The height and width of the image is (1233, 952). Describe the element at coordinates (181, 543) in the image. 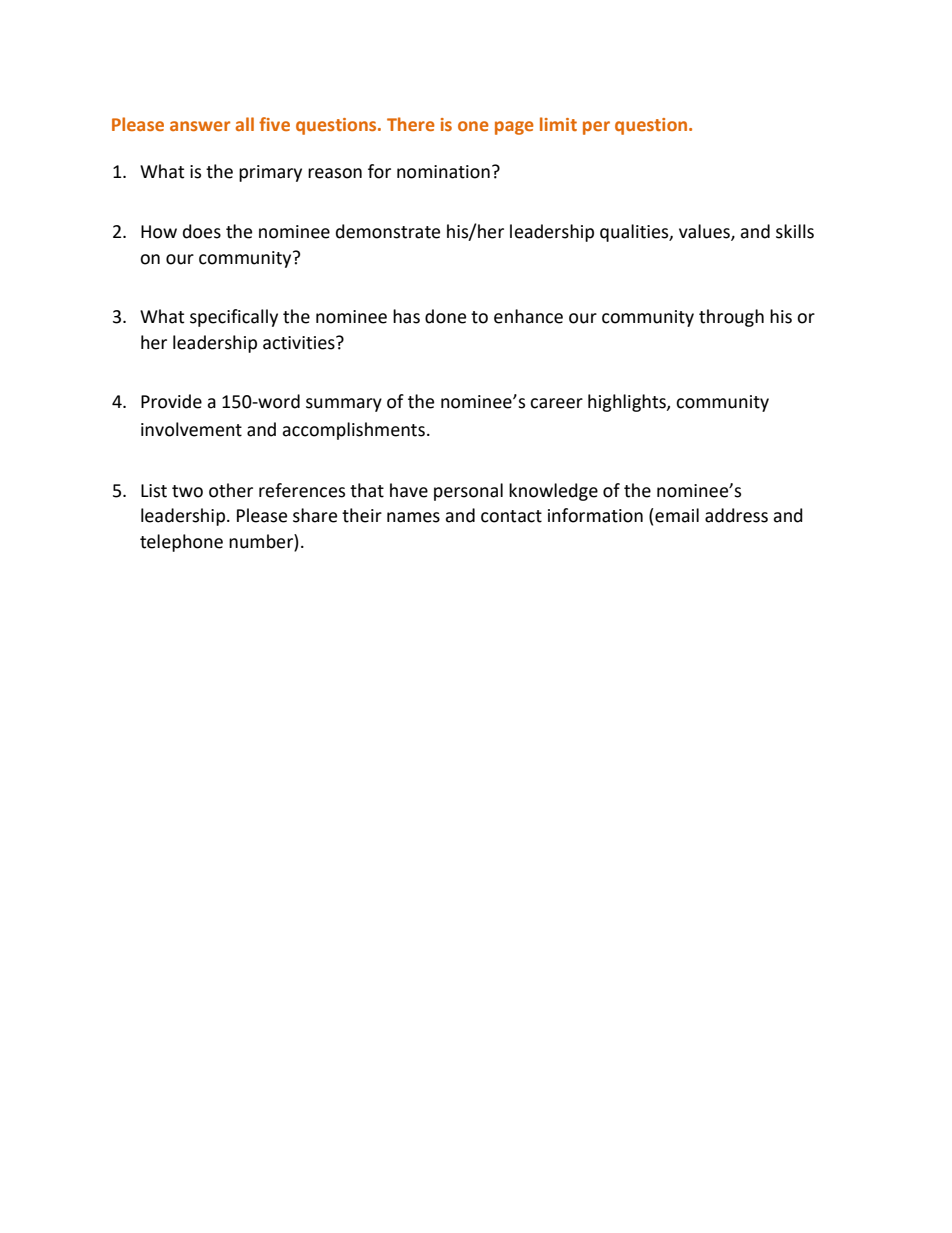

I see `telephone` at that location.
